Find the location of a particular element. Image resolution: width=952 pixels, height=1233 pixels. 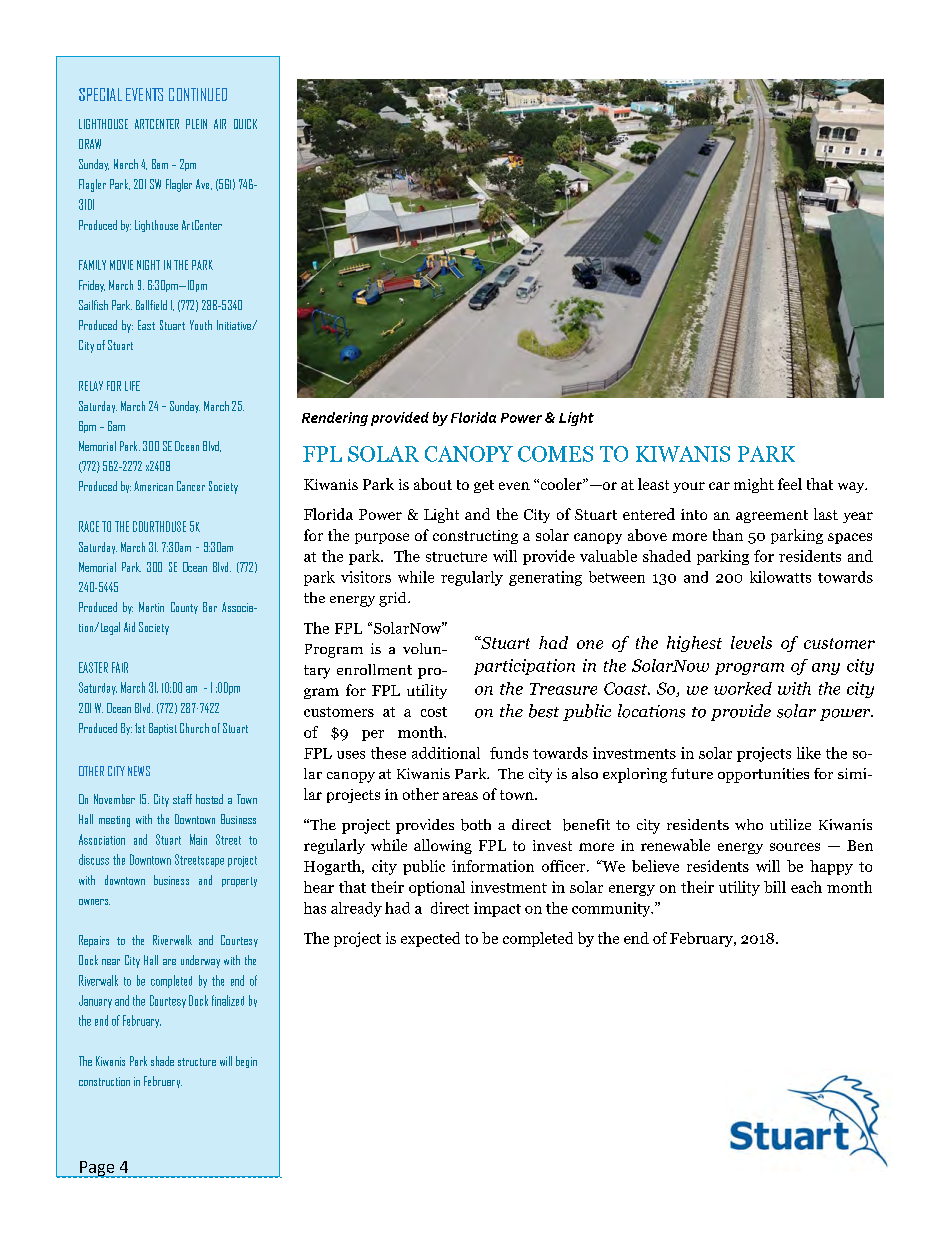

PLEIN is located at coordinates (196, 124).
